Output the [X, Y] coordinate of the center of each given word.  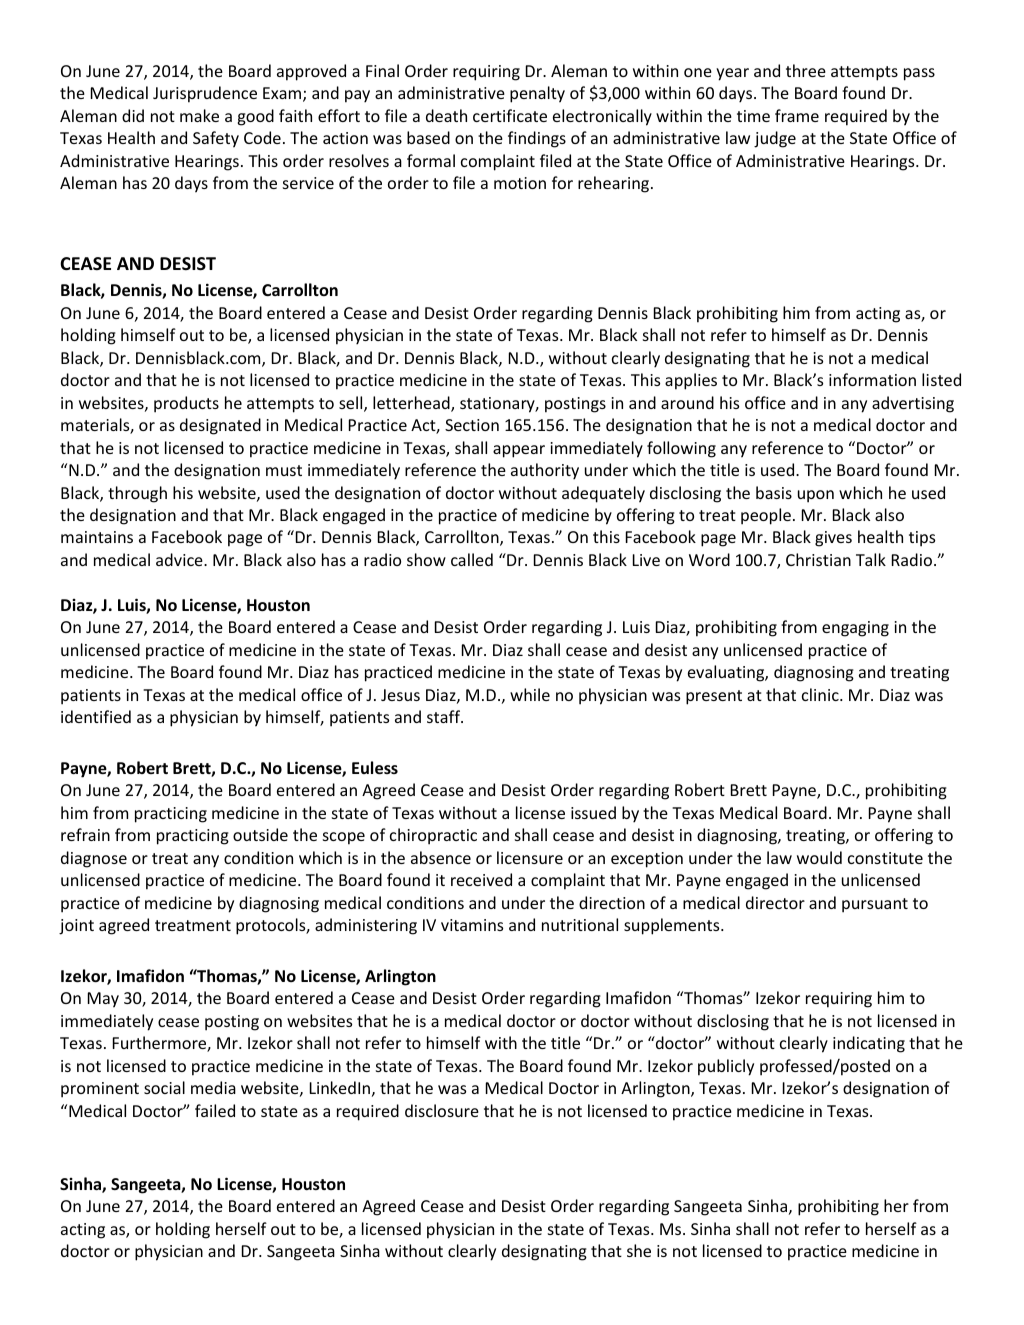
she [639, 1250]
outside [260, 834]
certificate [510, 115]
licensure [530, 857]
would [819, 857]
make [199, 115]
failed [215, 1110]
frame [797, 115]
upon [816, 496]
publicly [726, 1067]
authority [545, 471]
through [137, 494]
